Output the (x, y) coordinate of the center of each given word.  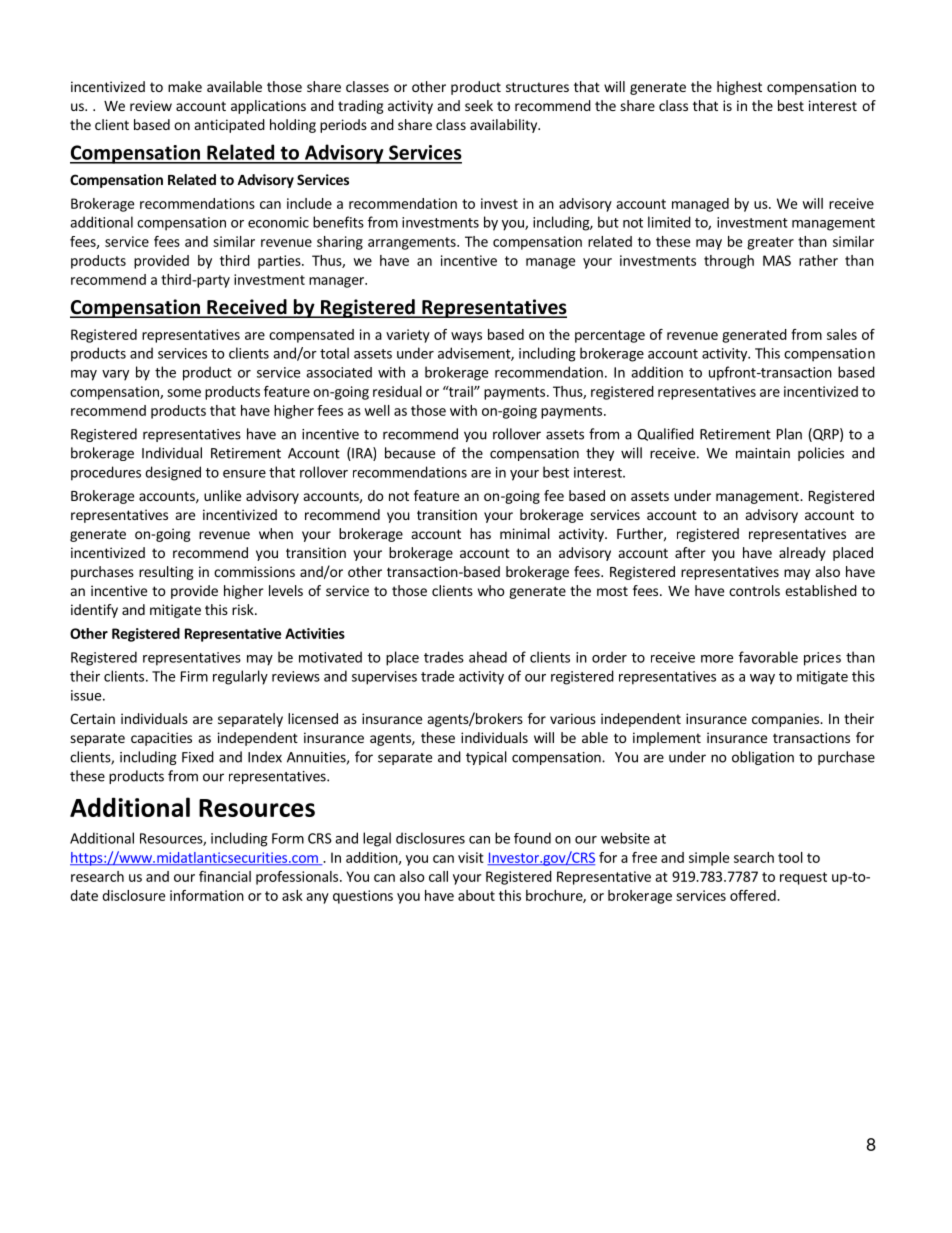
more (717, 659)
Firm (194, 676)
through (729, 262)
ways (466, 337)
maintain (763, 453)
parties (280, 262)
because (410, 453)
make (185, 86)
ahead (488, 657)
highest (739, 88)
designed (173, 473)
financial (225, 876)
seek (479, 105)
